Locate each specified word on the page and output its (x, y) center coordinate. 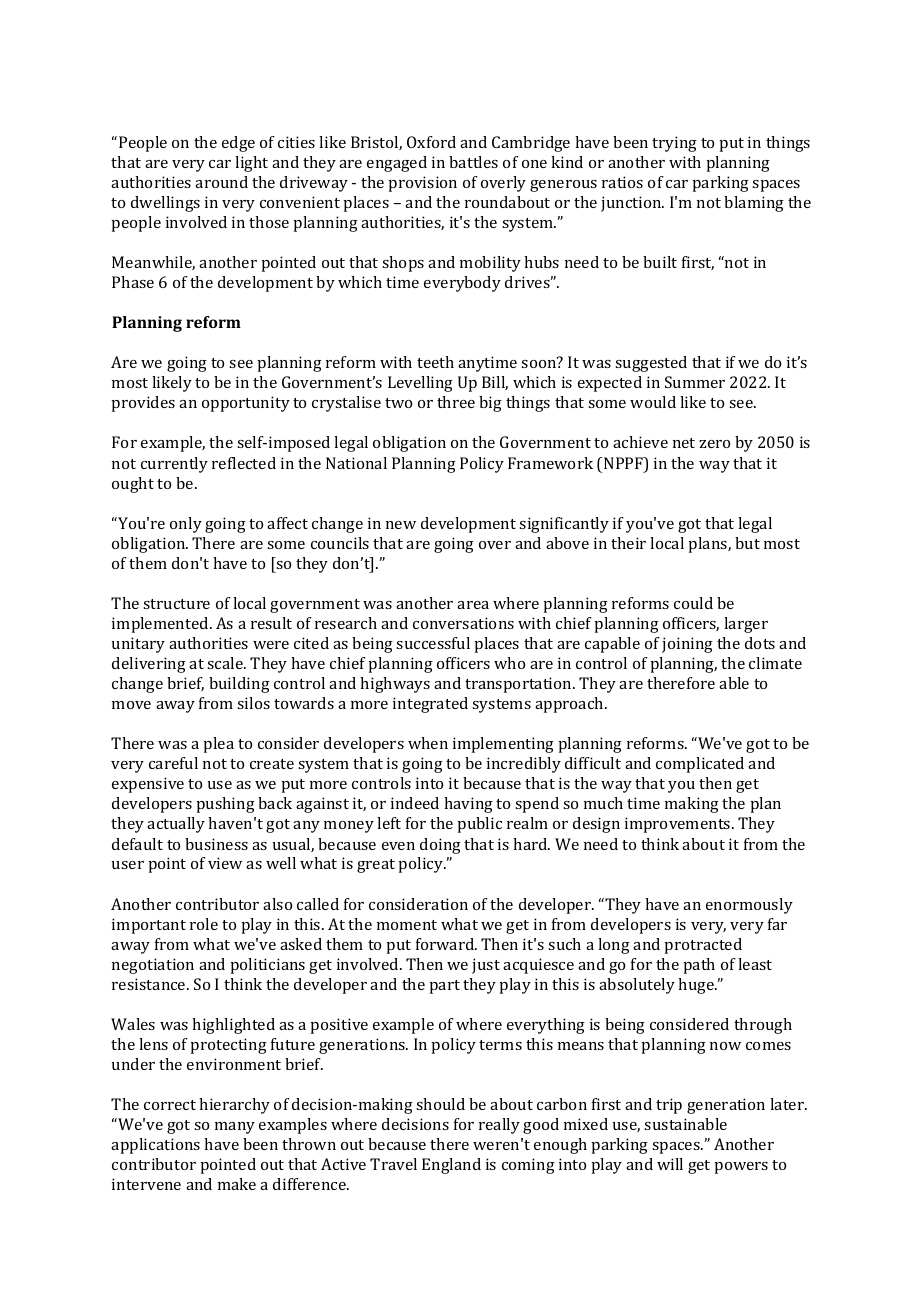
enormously (749, 906)
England (451, 1166)
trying (674, 144)
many (235, 1128)
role (204, 924)
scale (226, 663)
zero (714, 444)
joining (687, 645)
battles (473, 162)
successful (433, 643)
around (221, 182)
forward (446, 944)
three (456, 402)
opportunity (246, 404)
